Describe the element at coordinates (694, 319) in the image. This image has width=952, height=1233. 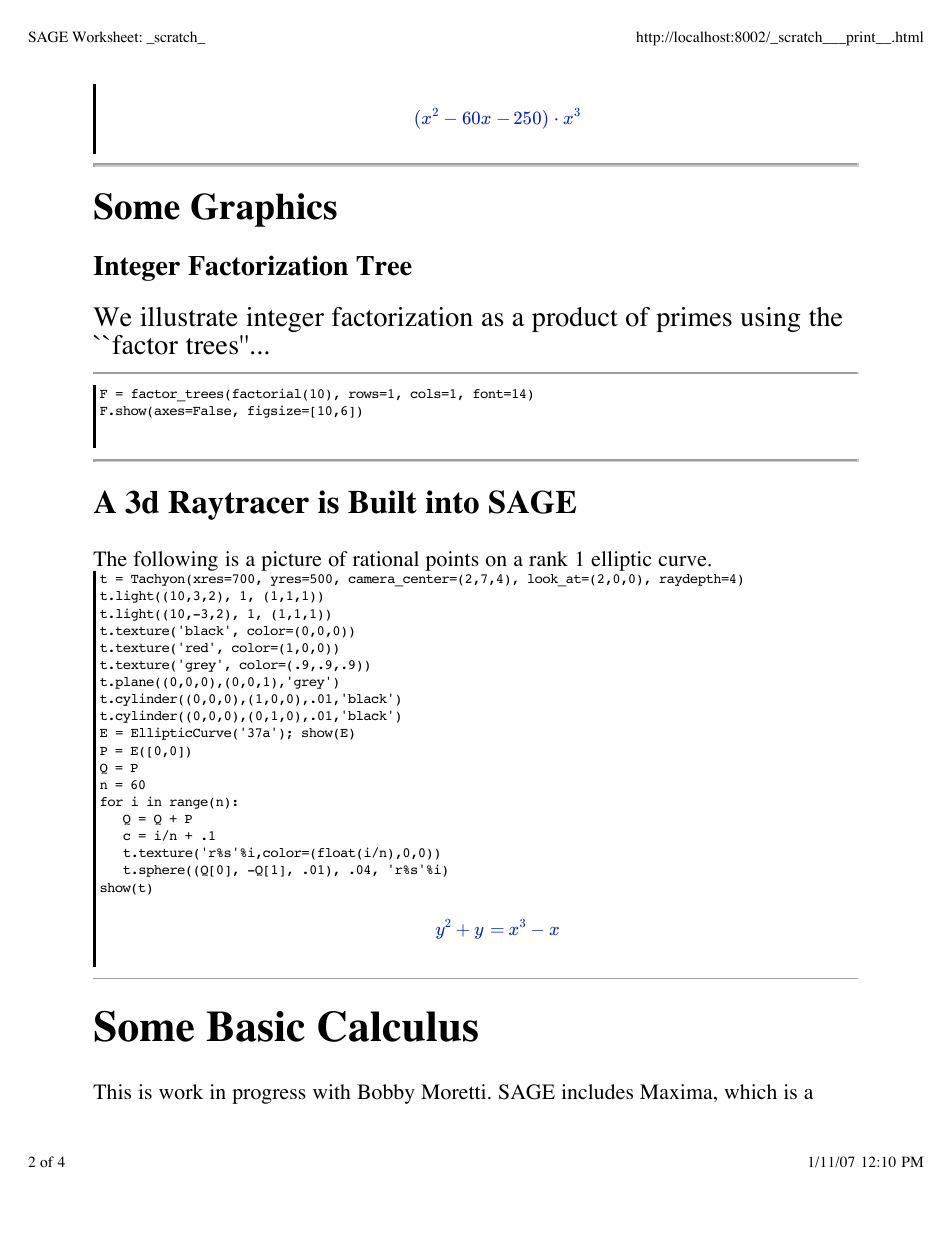
I see `primes` at that location.
